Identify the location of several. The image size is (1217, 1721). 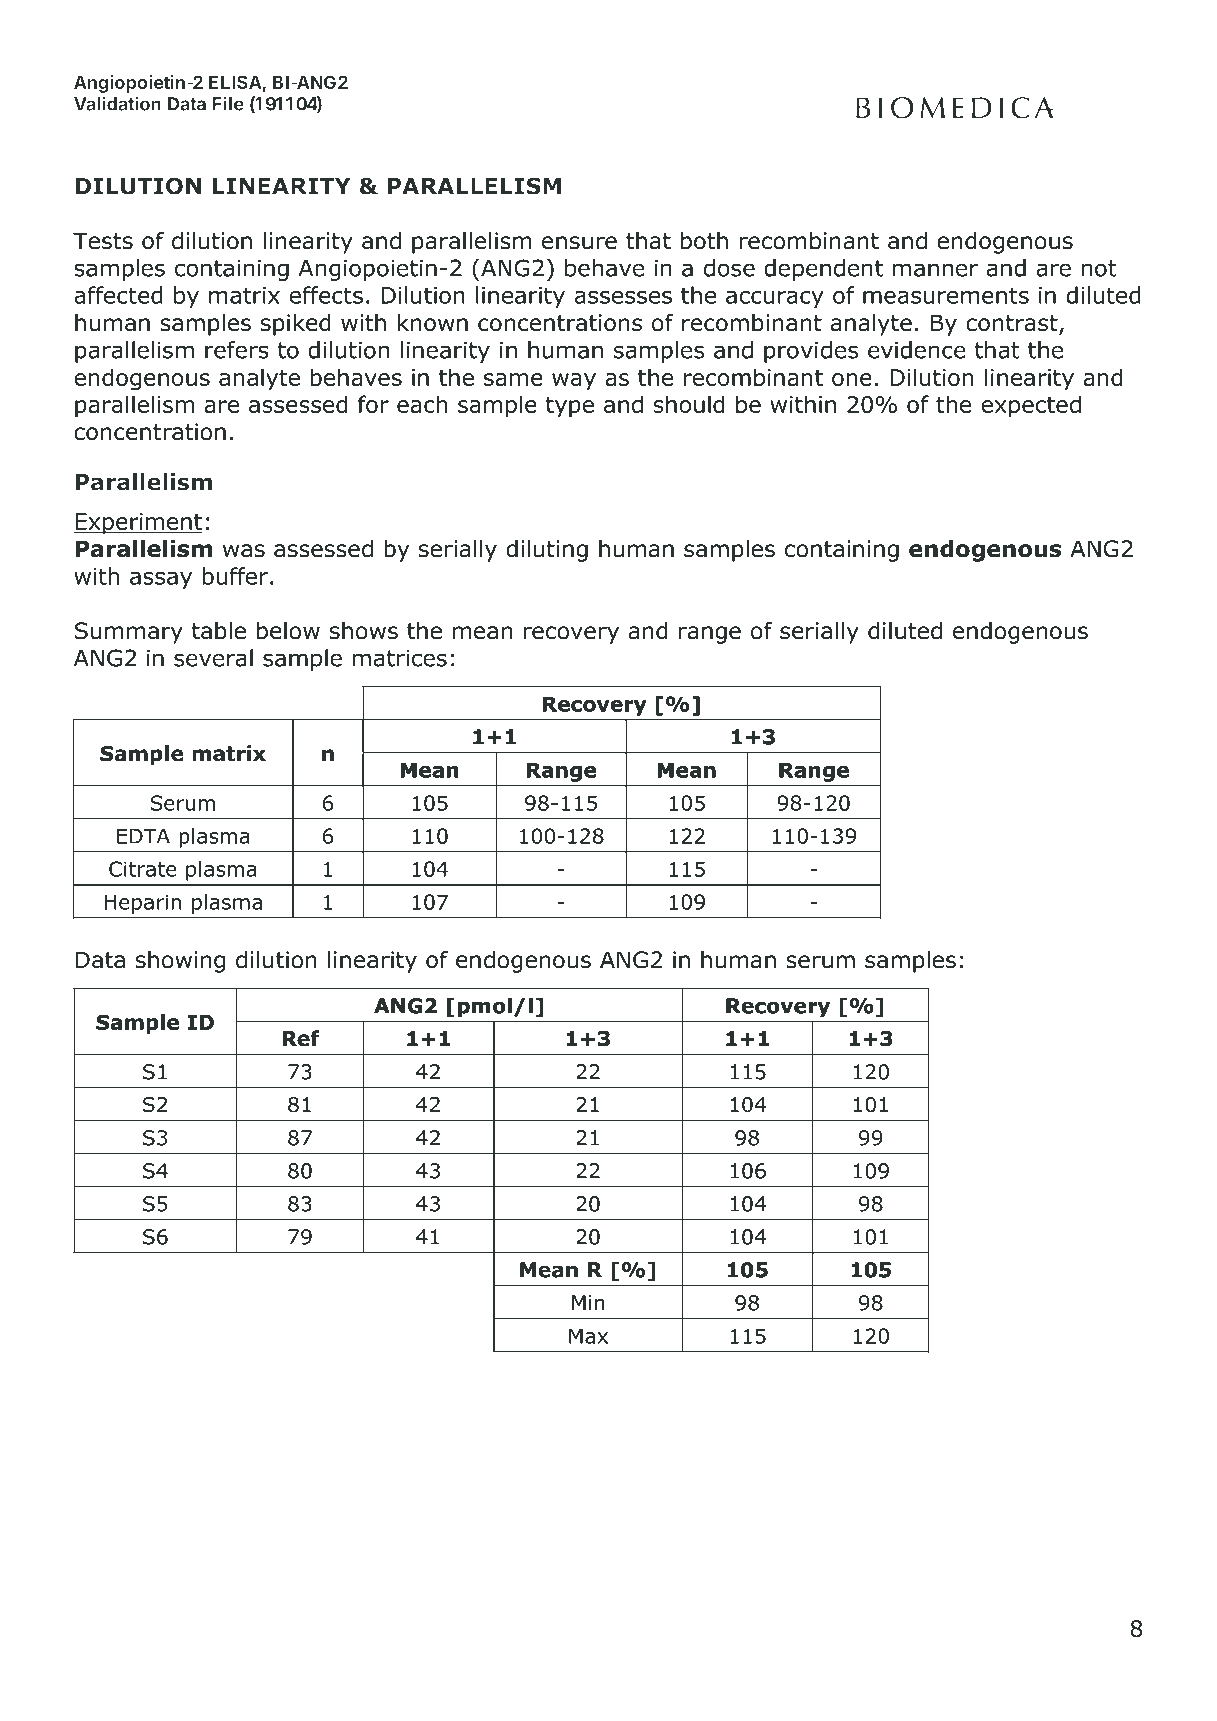
(213, 658).
